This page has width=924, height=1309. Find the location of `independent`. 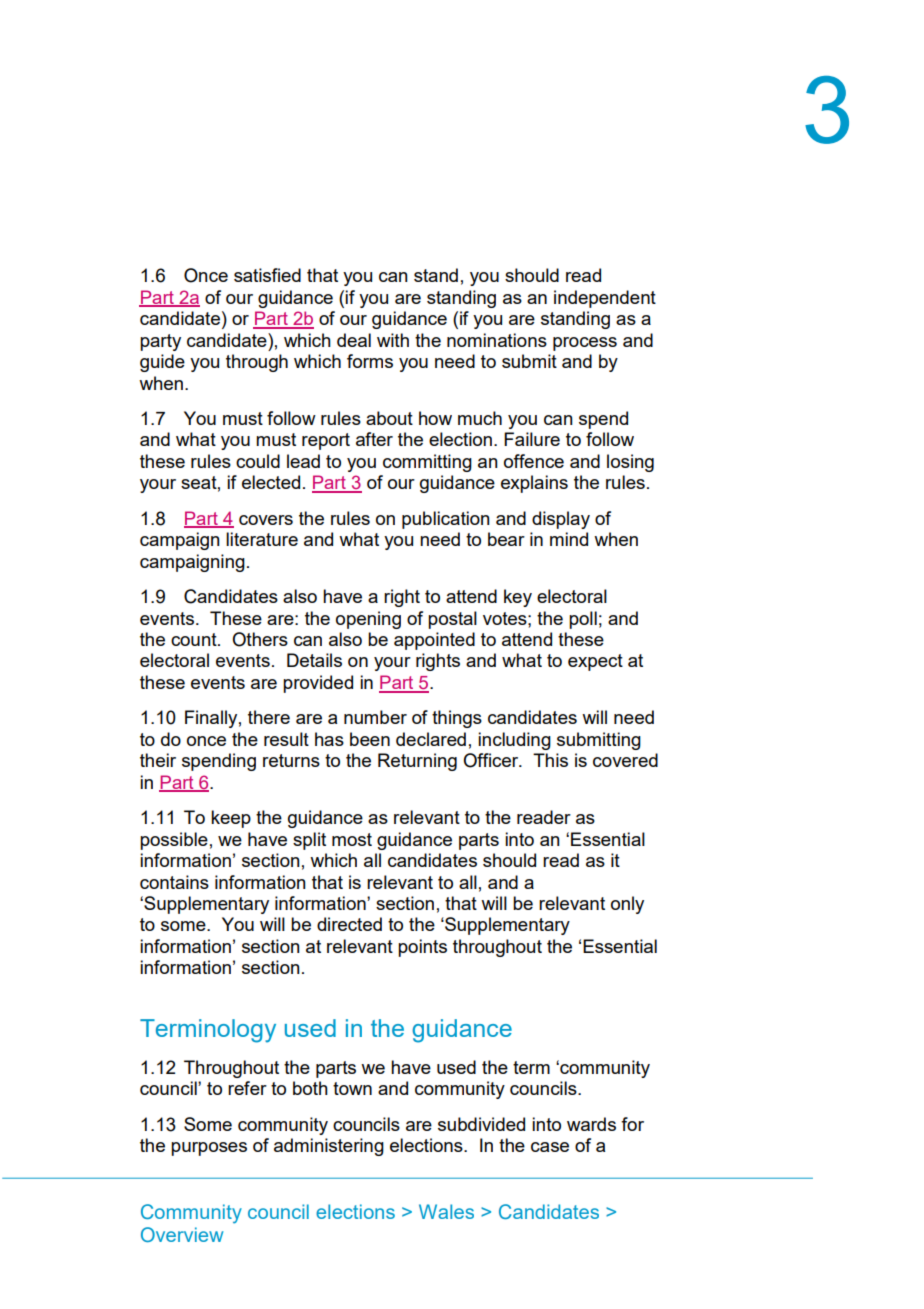

independent is located at coordinates (605, 299).
